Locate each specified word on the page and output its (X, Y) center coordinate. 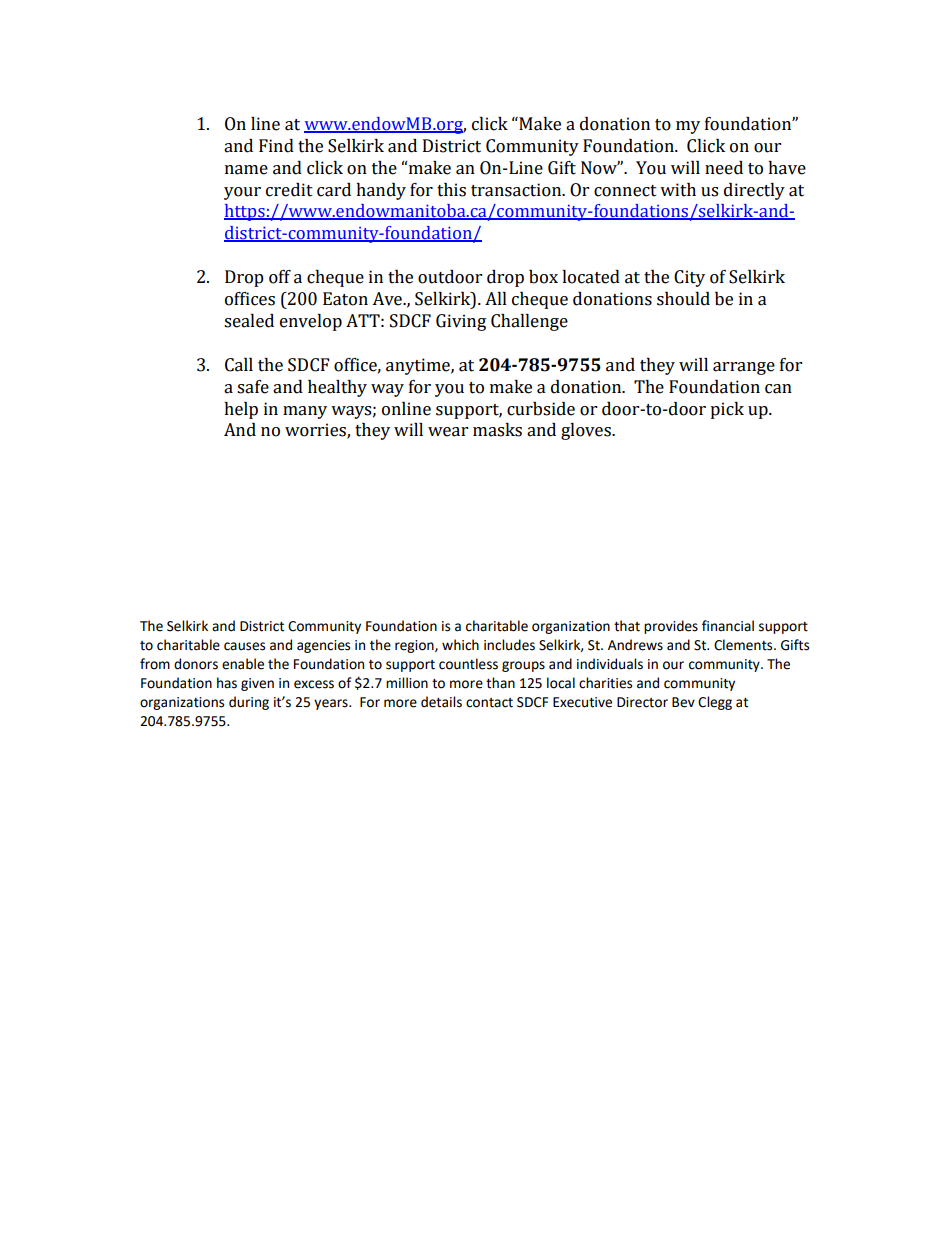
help (241, 410)
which (460, 645)
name (246, 170)
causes (244, 646)
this (451, 190)
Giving (461, 322)
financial (728, 626)
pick (727, 410)
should (683, 299)
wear (448, 432)
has (227, 683)
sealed (249, 321)
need (724, 168)
